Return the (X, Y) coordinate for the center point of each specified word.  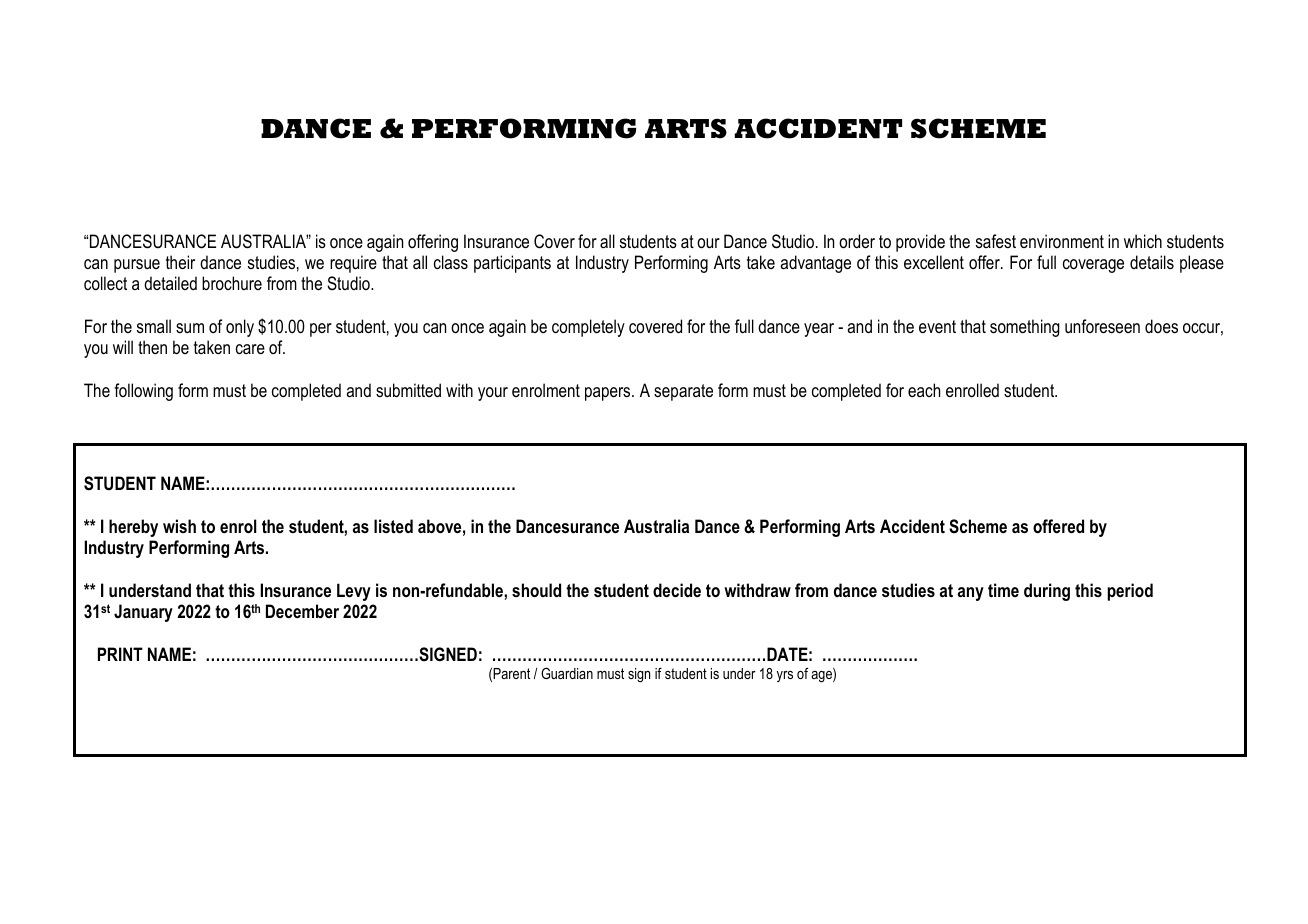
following (143, 392)
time (1003, 590)
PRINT (120, 654)
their (180, 262)
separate (683, 392)
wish (179, 526)
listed (393, 526)
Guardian (567, 673)
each (924, 390)
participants (512, 264)
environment (1062, 241)
